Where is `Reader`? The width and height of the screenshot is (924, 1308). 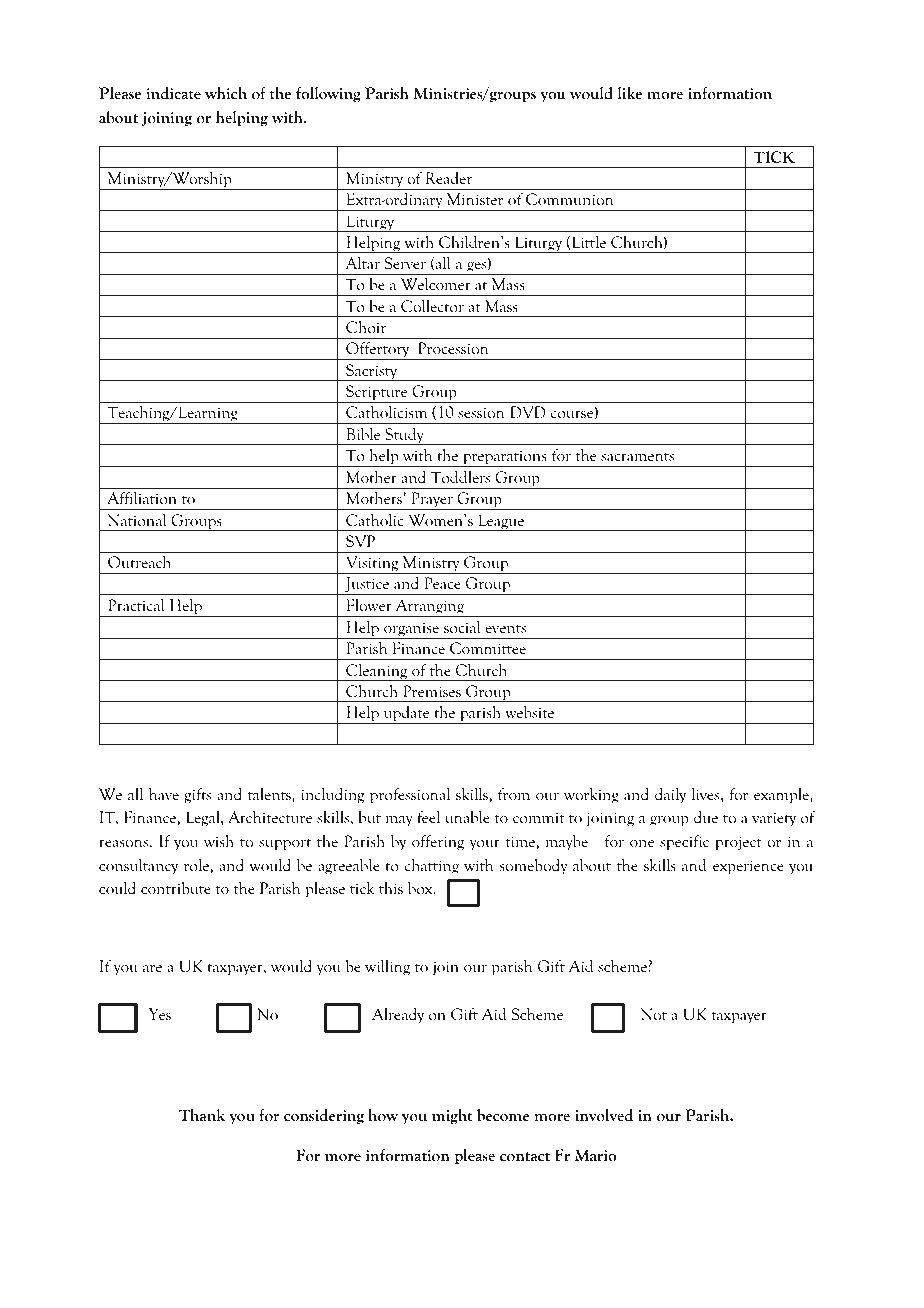 Reader is located at coordinates (448, 177).
